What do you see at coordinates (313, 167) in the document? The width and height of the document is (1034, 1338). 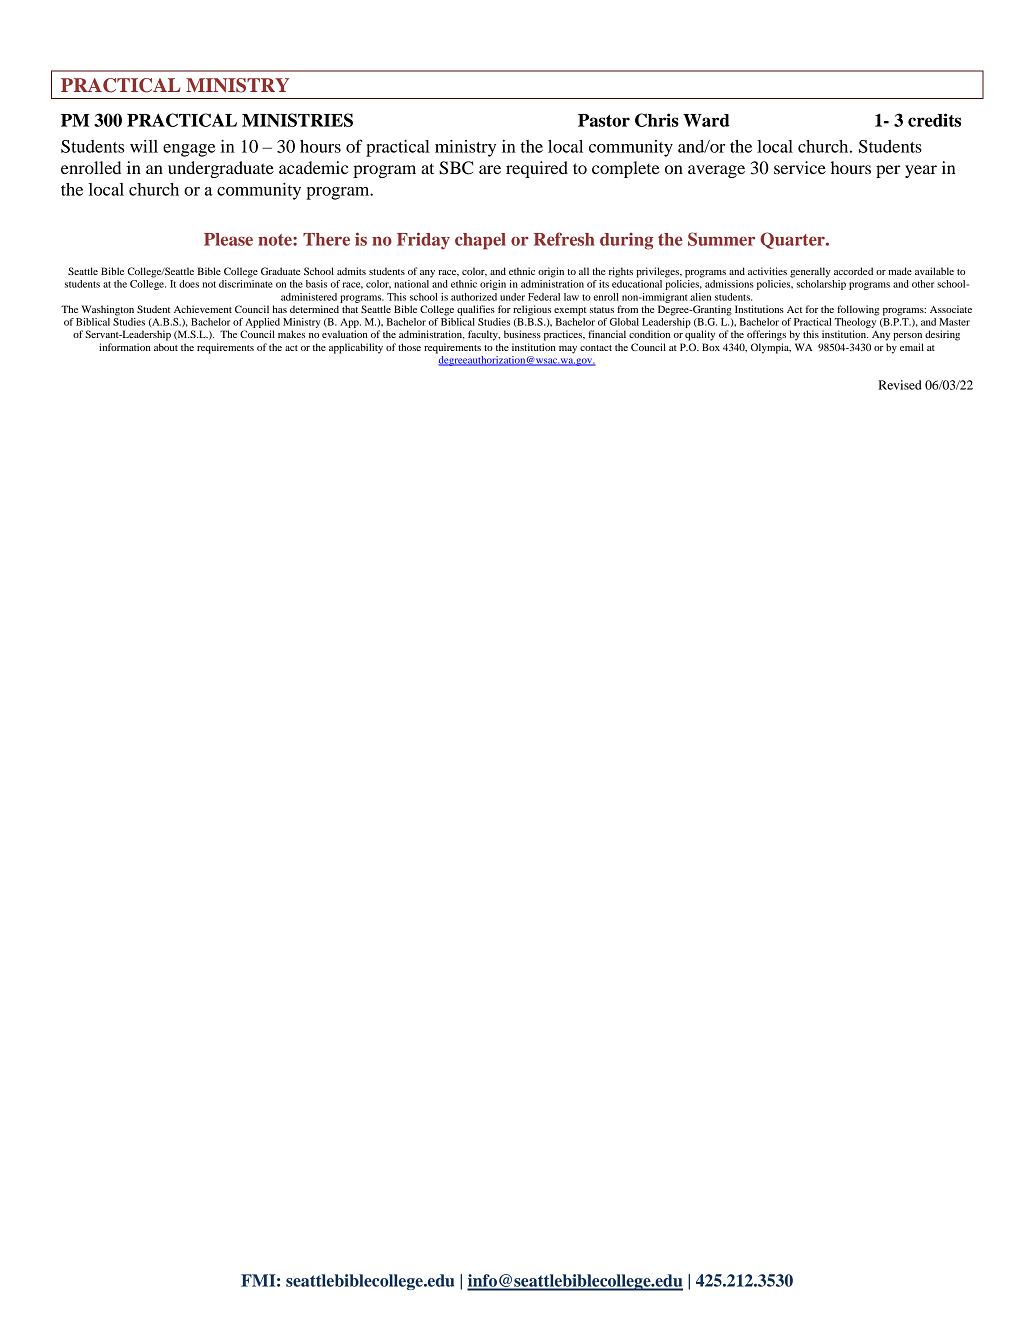 I see `academic` at bounding box center [313, 167].
